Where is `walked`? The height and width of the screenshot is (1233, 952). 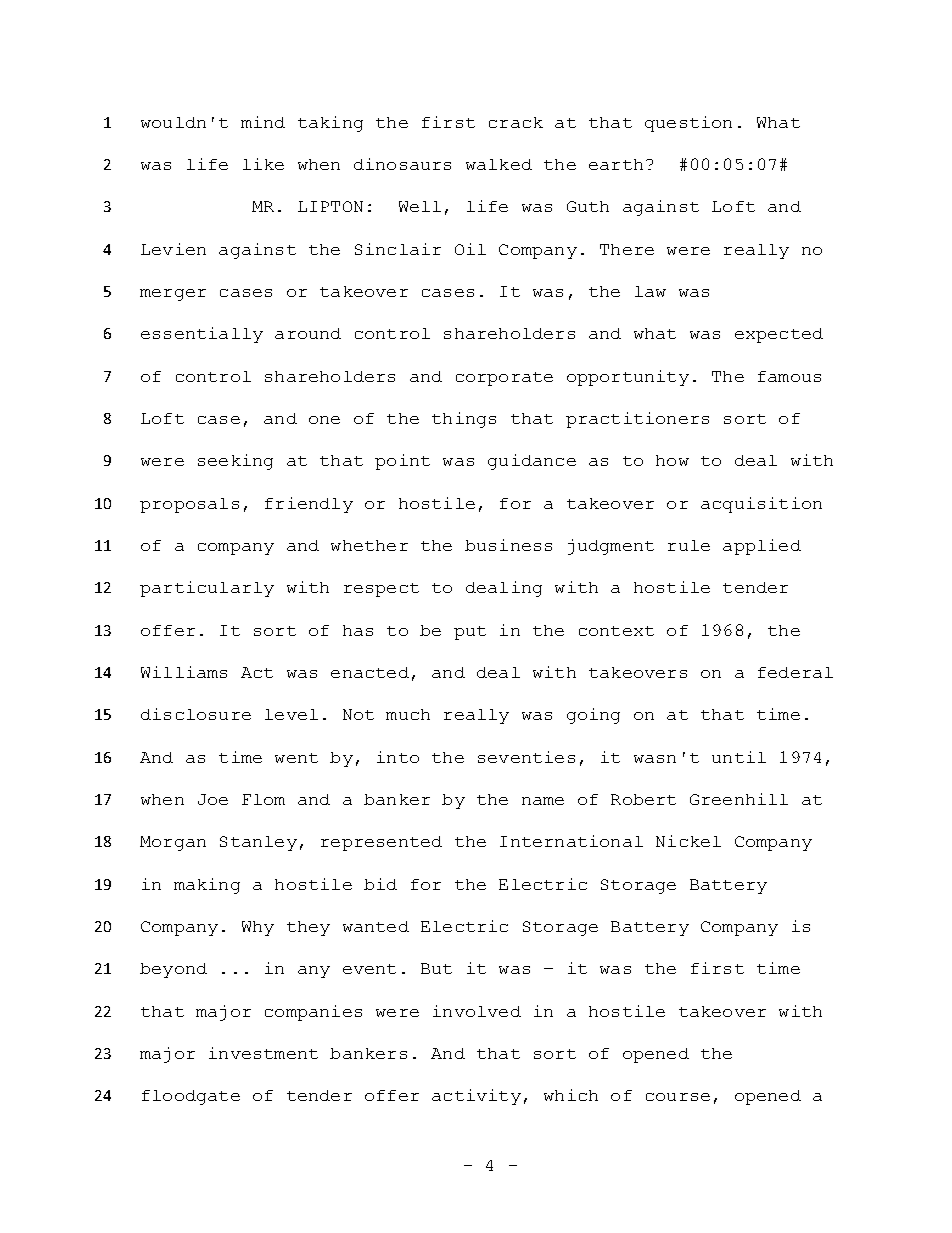
walked is located at coordinates (499, 164).
